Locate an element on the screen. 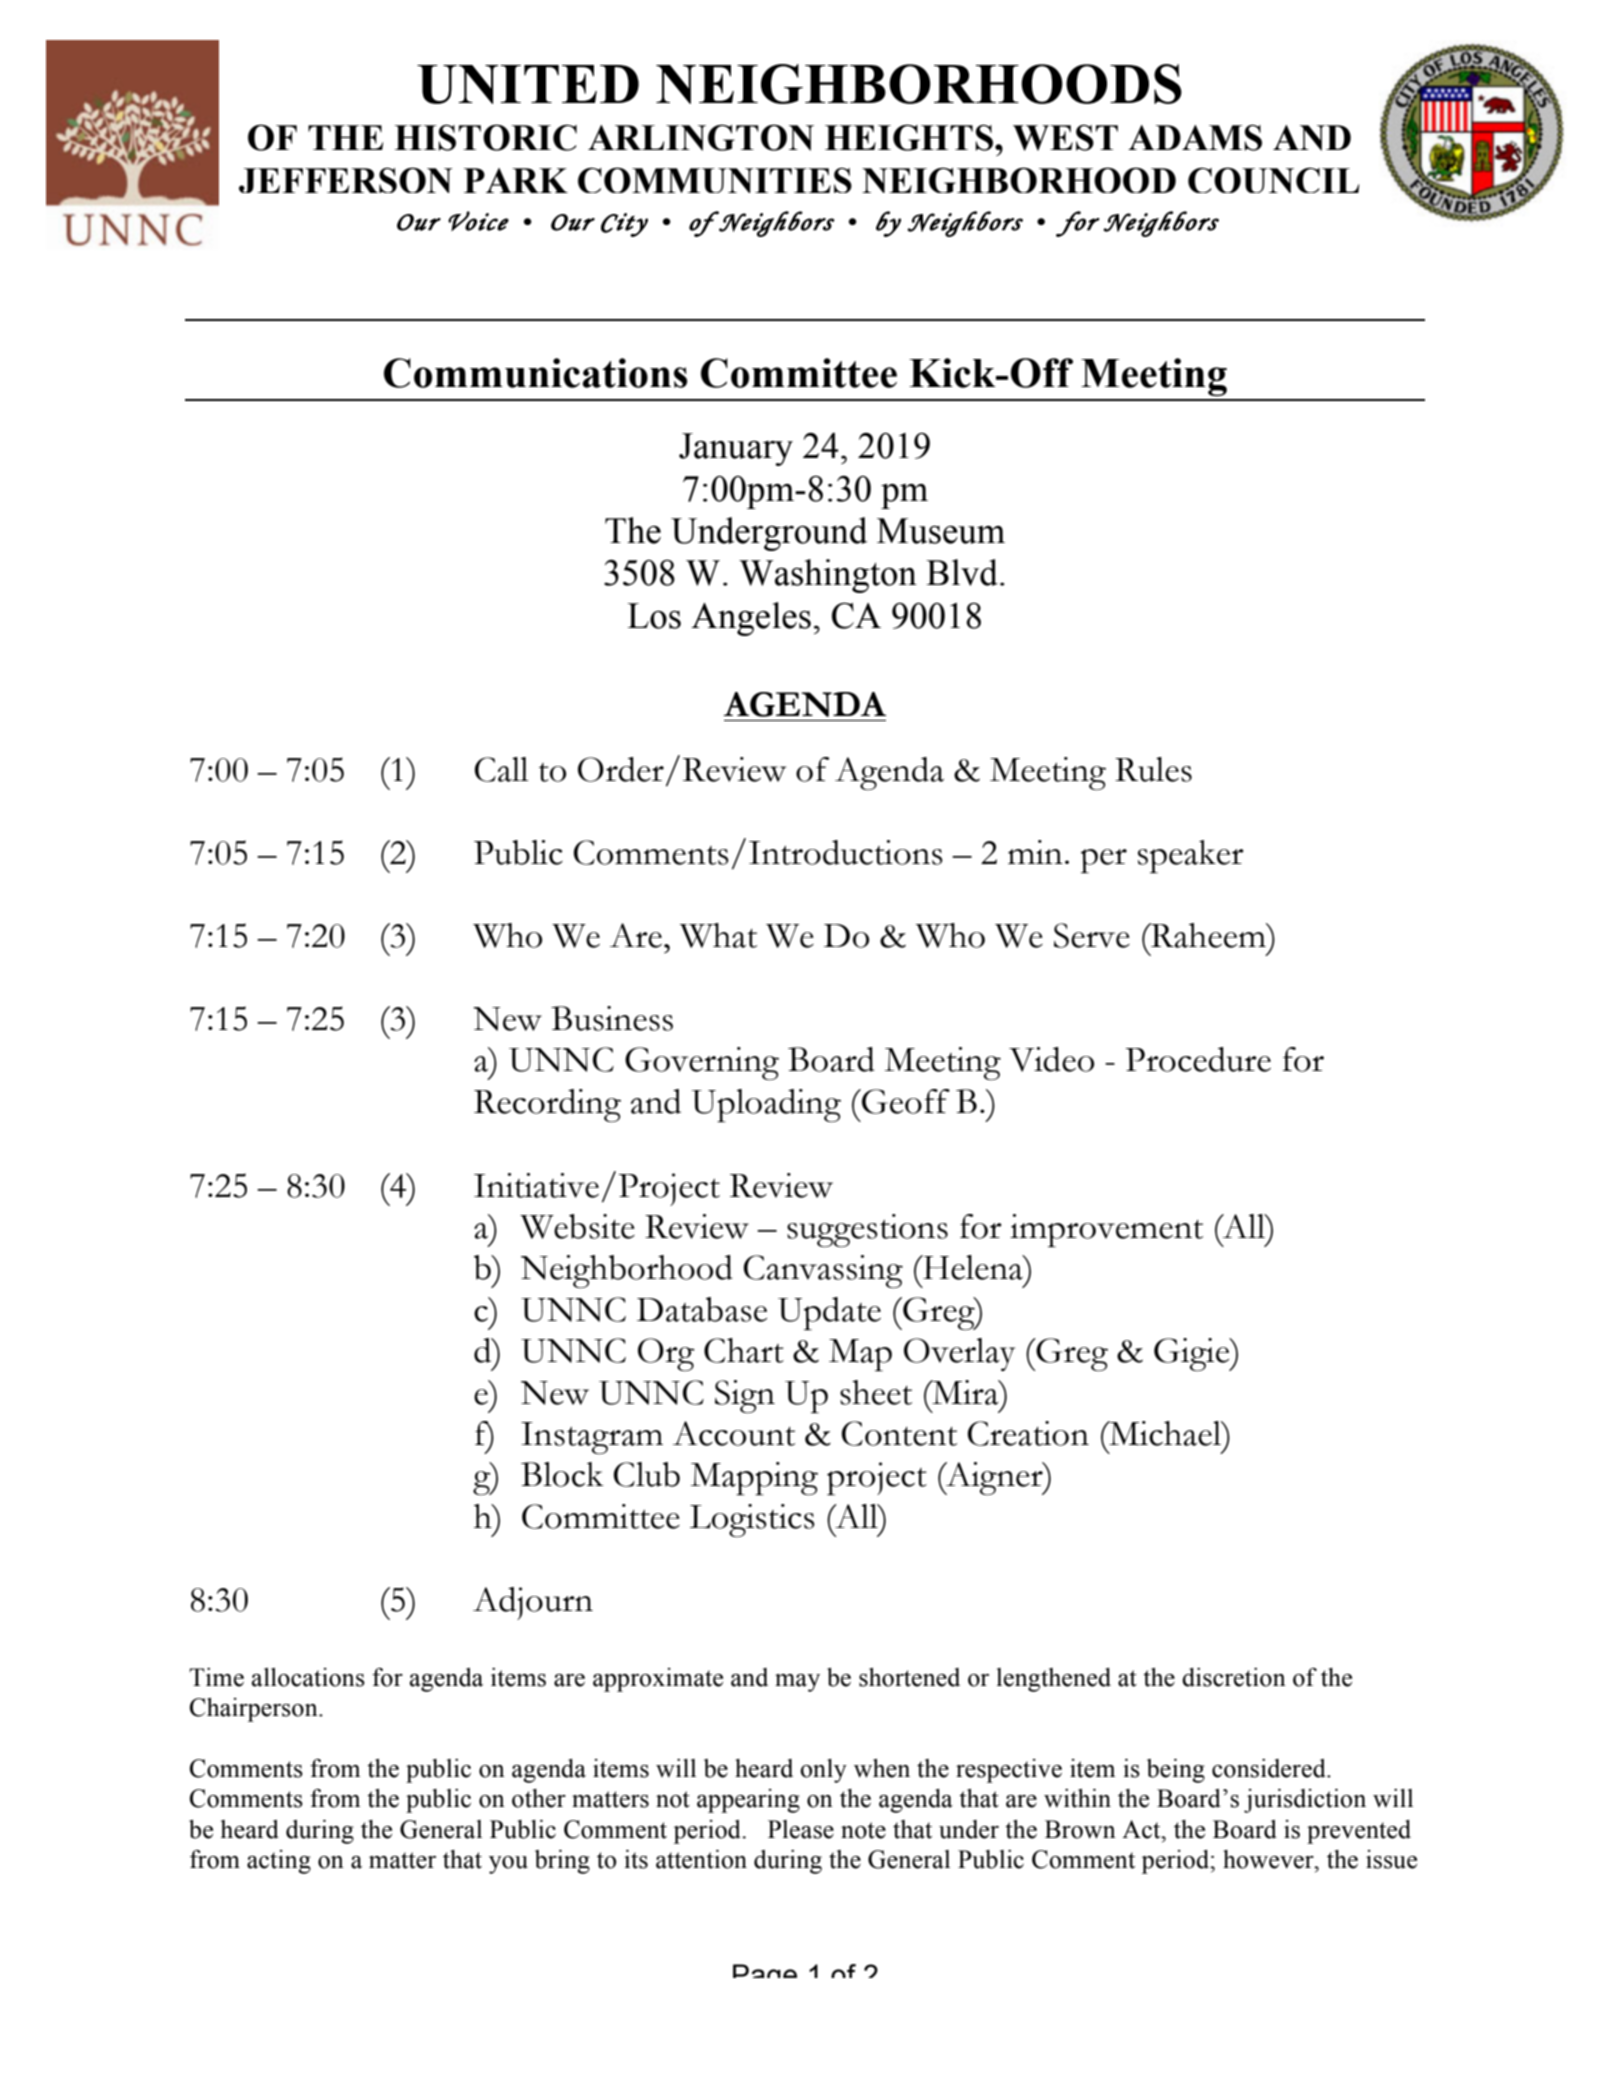 This screenshot has height=2084, width=1611. JEFFERSON is located at coordinates (346, 180).
